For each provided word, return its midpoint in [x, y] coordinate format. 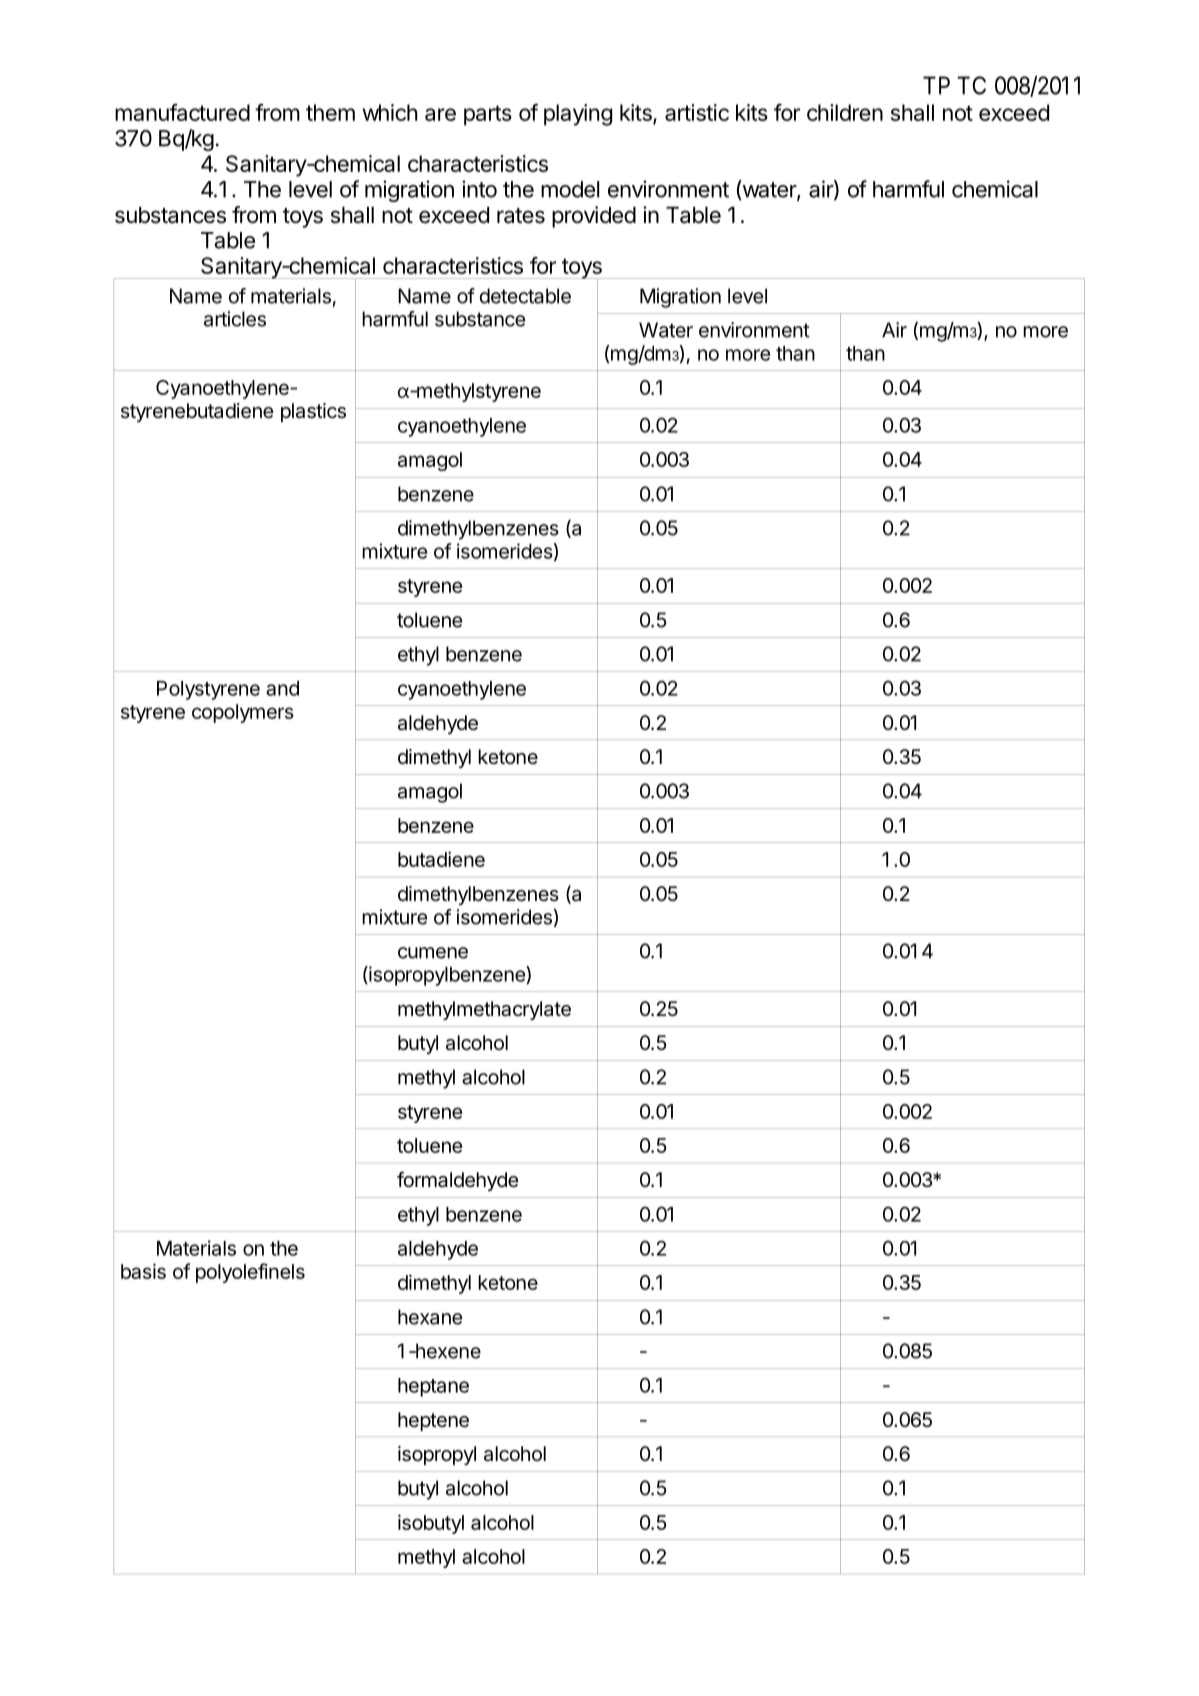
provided [594, 217]
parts [488, 115]
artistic [697, 112]
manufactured [182, 112]
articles [235, 319]
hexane [430, 1317]
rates [521, 216]
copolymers [243, 713]
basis [143, 1271]
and [282, 688]
